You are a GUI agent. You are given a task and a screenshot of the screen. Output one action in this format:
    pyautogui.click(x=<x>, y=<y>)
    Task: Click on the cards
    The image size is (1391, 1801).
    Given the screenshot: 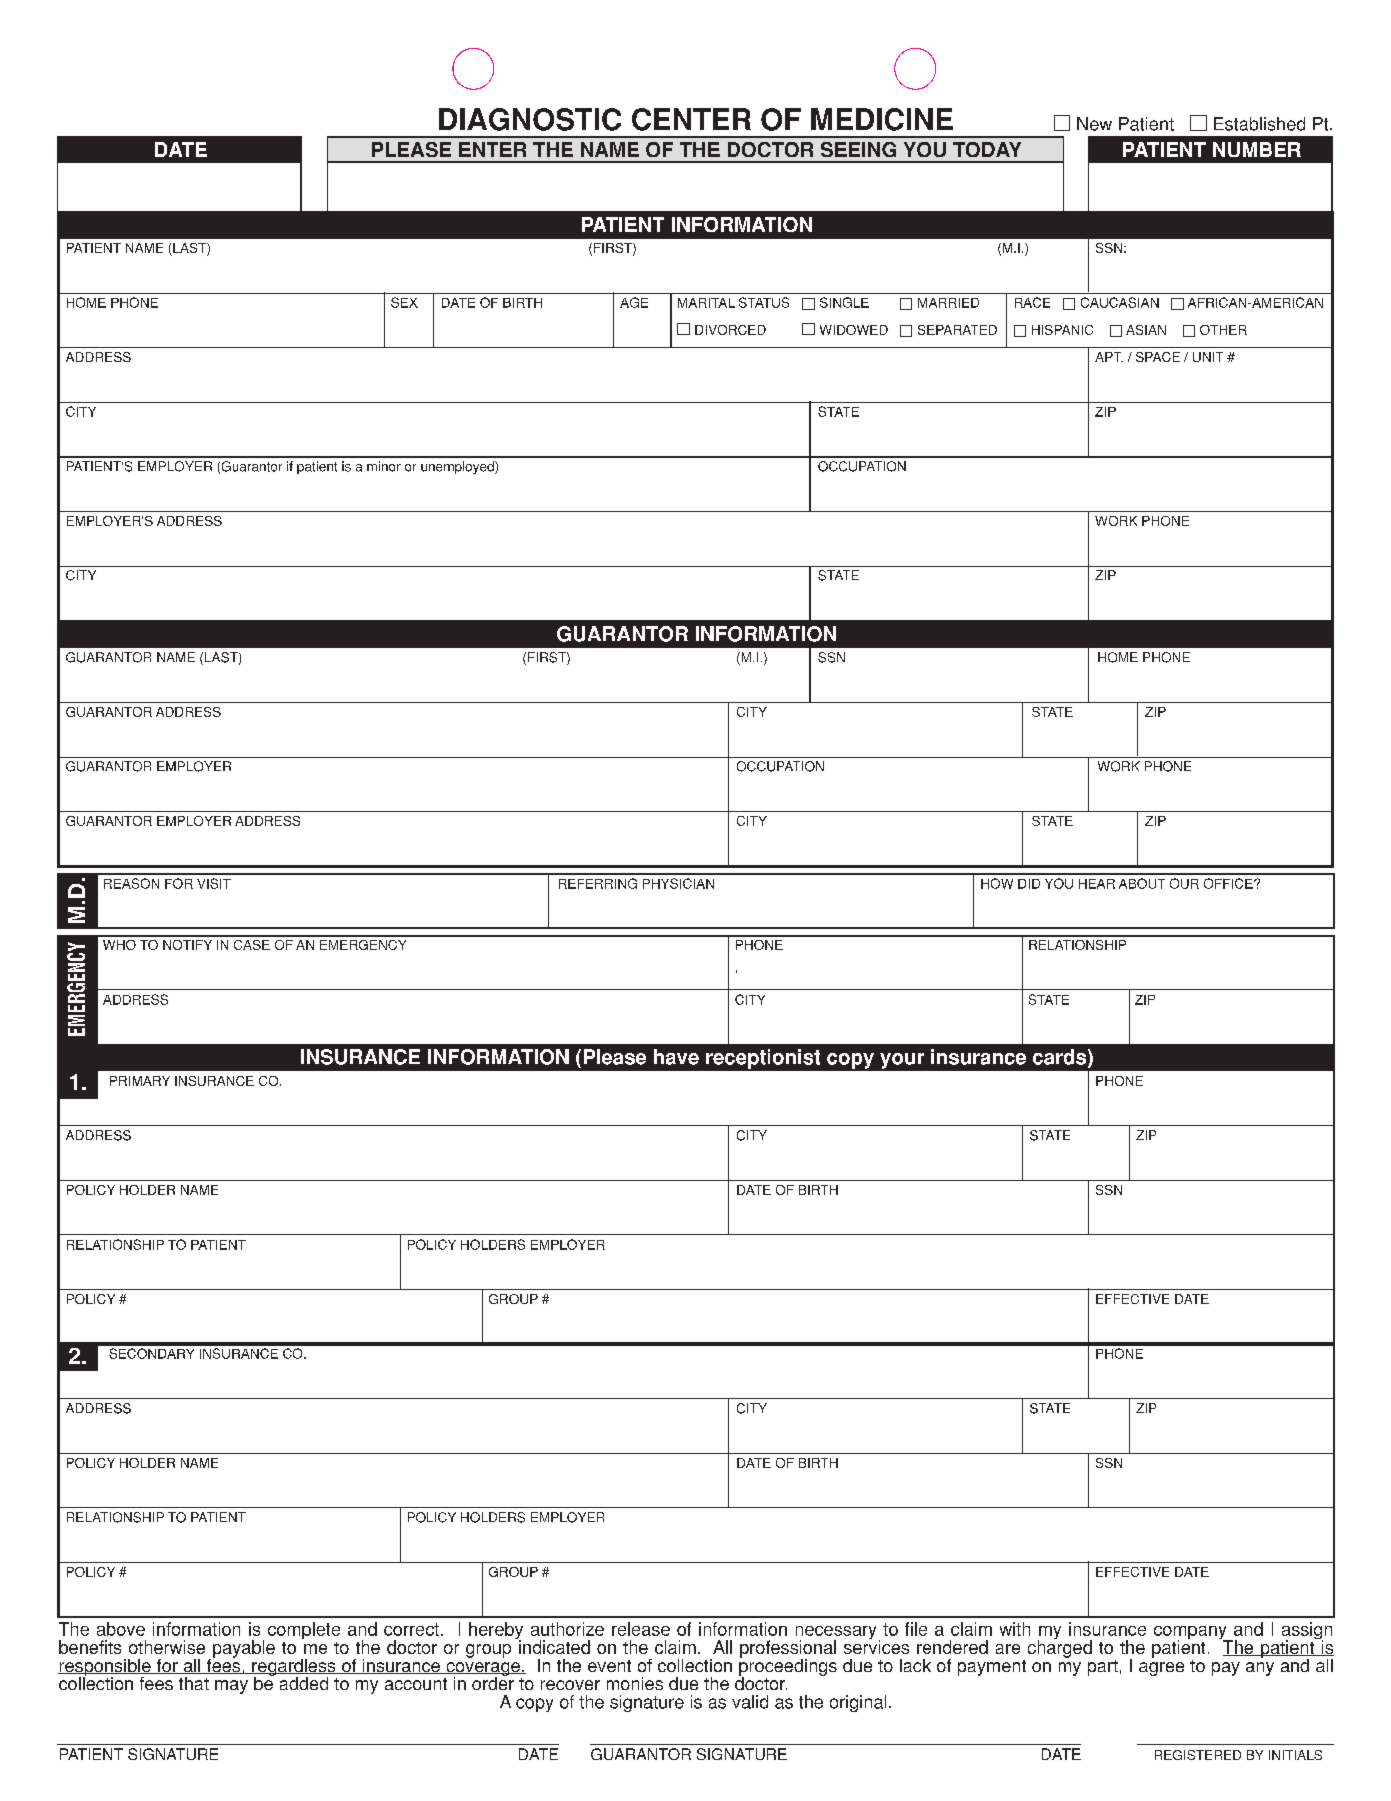 What is the action you would take?
    pyautogui.click(x=1061, y=1058)
